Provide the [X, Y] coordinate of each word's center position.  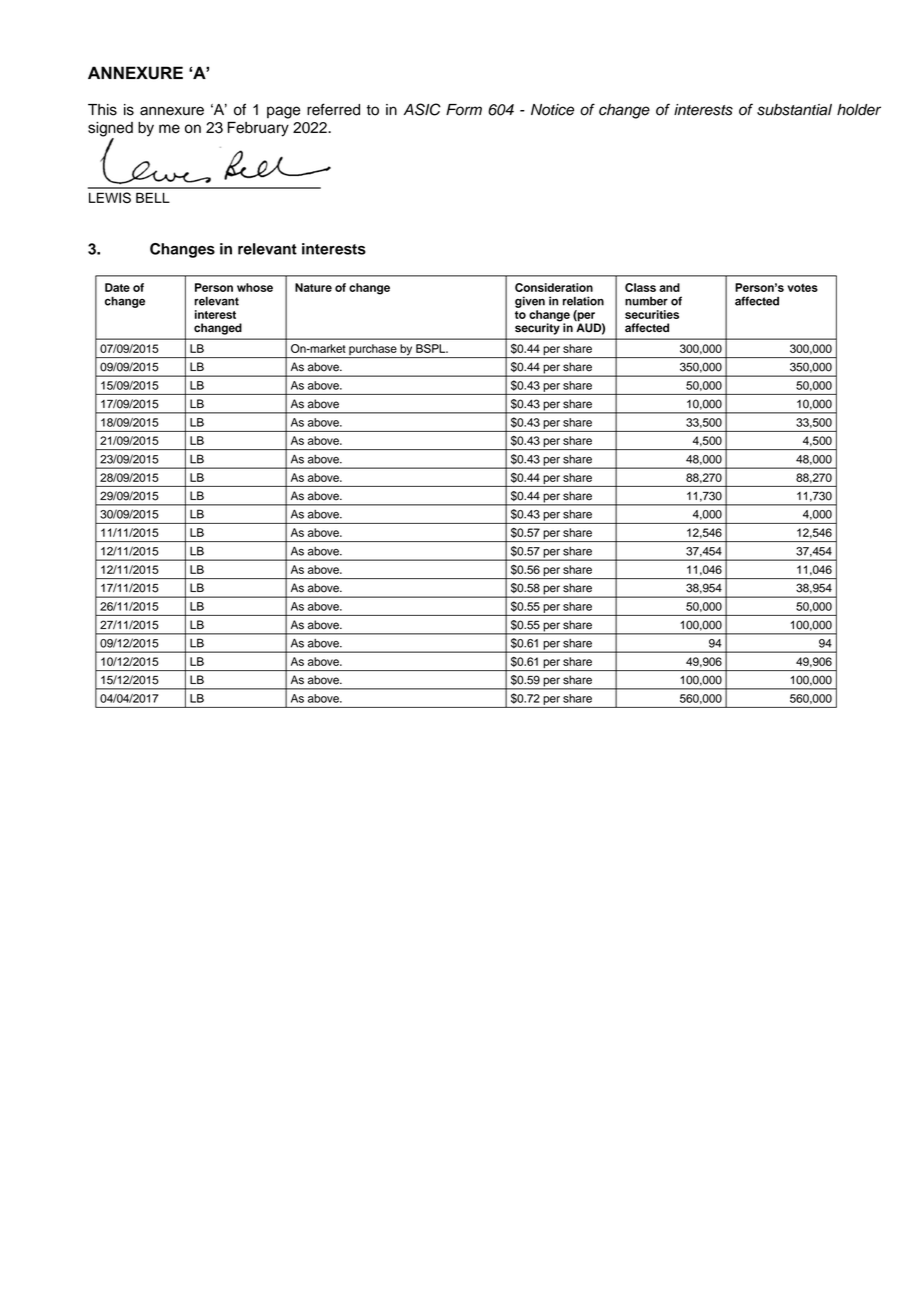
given [530, 302]
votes [802, 287]
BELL [153, 197]
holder [859, 110]
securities [652, 314]
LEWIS [110, 197]
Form [464, 110]
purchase [373, 351]
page [283, 112]
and [669, 287]
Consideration [554, 287]
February [258, 129]
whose [255, 287]
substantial [794, 110]
